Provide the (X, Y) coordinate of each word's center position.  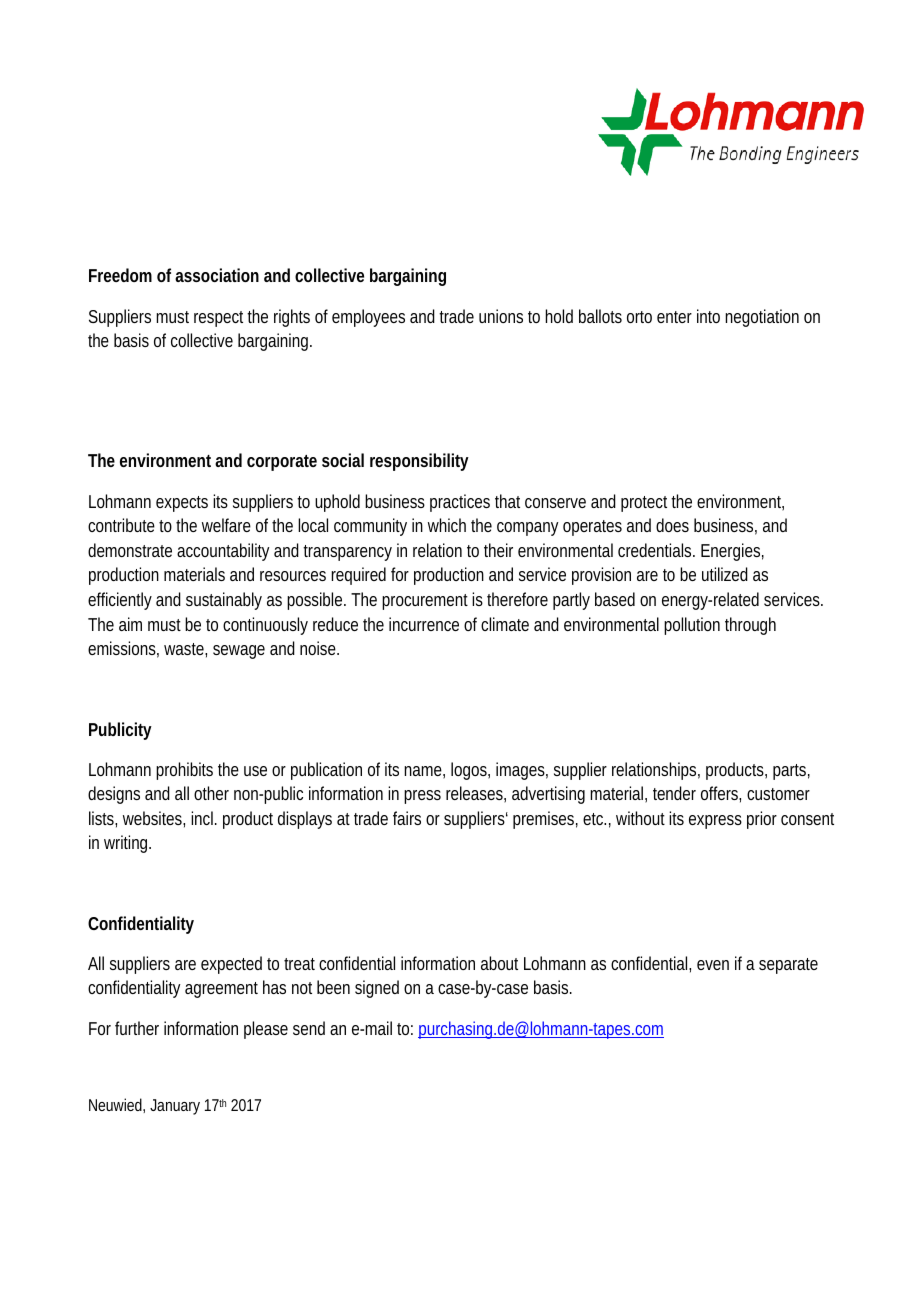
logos (470, 771)
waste (185, 650)
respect (221, 319)
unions (501, 316)
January (175, 1107)
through (750, 626)
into (708, 316)
